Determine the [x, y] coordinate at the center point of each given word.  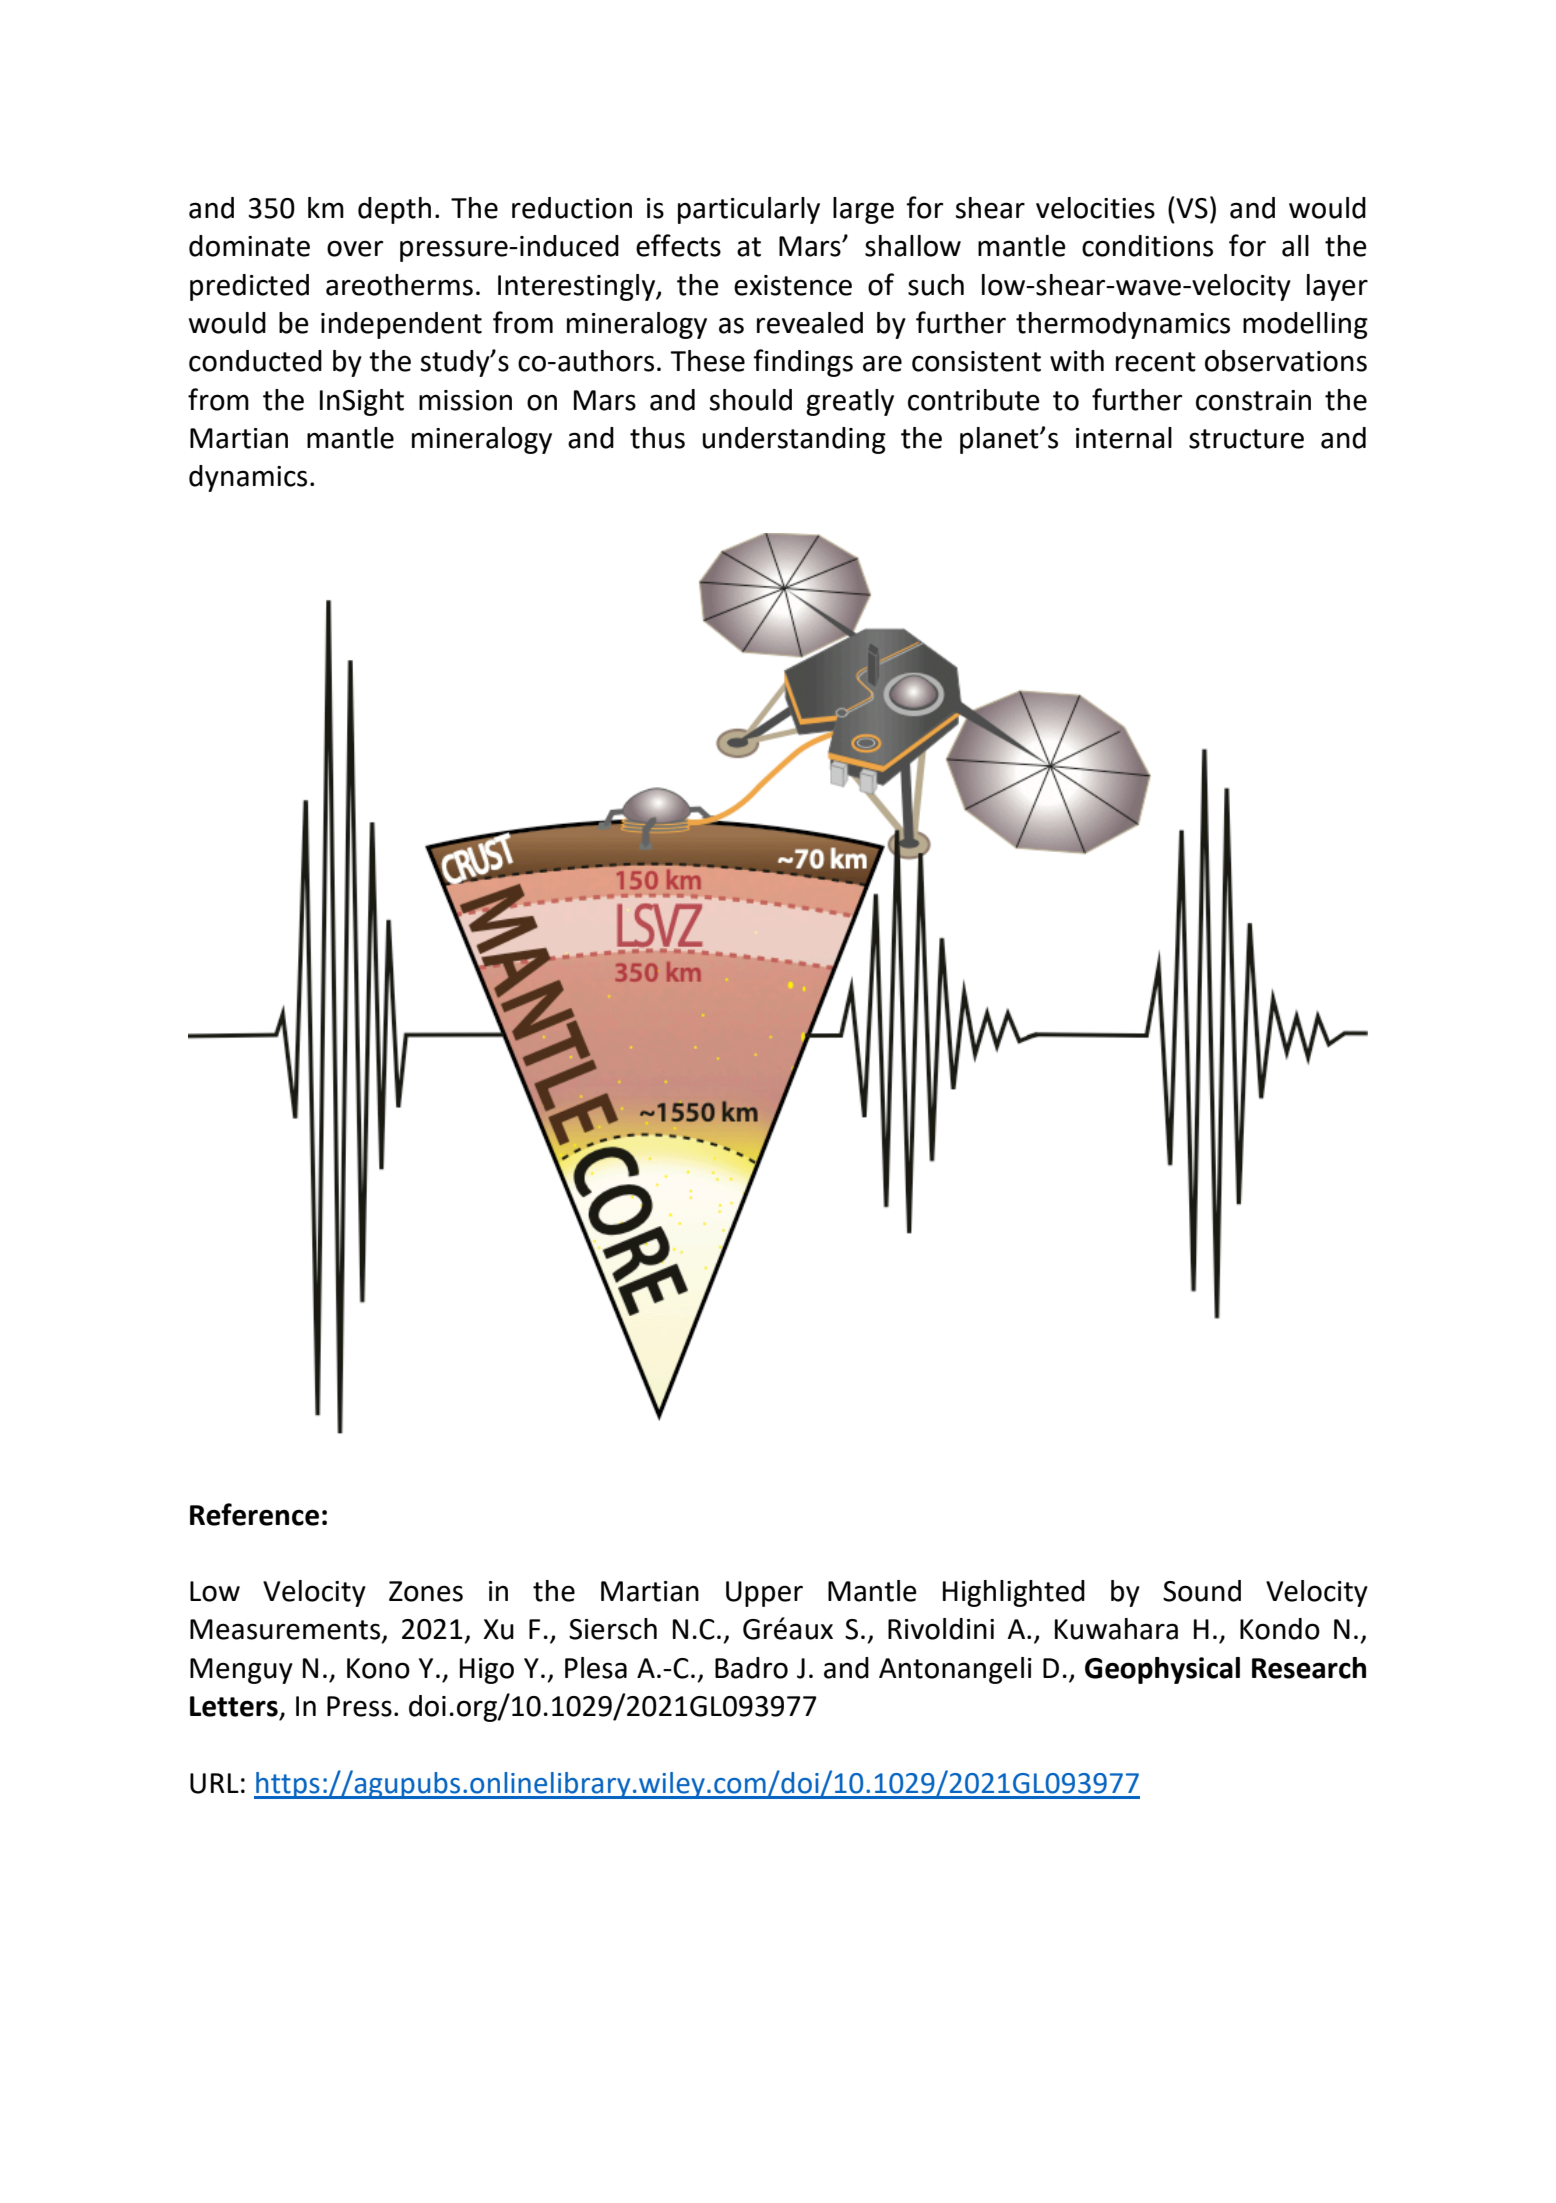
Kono [378, 1668]
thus [657, 438]
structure [1246, 439]
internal [1124, 438]
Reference [254, 1514]
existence [793, 285]
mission [465, 400]
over [355, 248]
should [751, 400]
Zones [426, 1591]
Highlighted [1014, 1593]
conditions [1147, 246]
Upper [764, 1594]
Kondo [1280, 1629]
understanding [794, 440]
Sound [1202, 1591]
